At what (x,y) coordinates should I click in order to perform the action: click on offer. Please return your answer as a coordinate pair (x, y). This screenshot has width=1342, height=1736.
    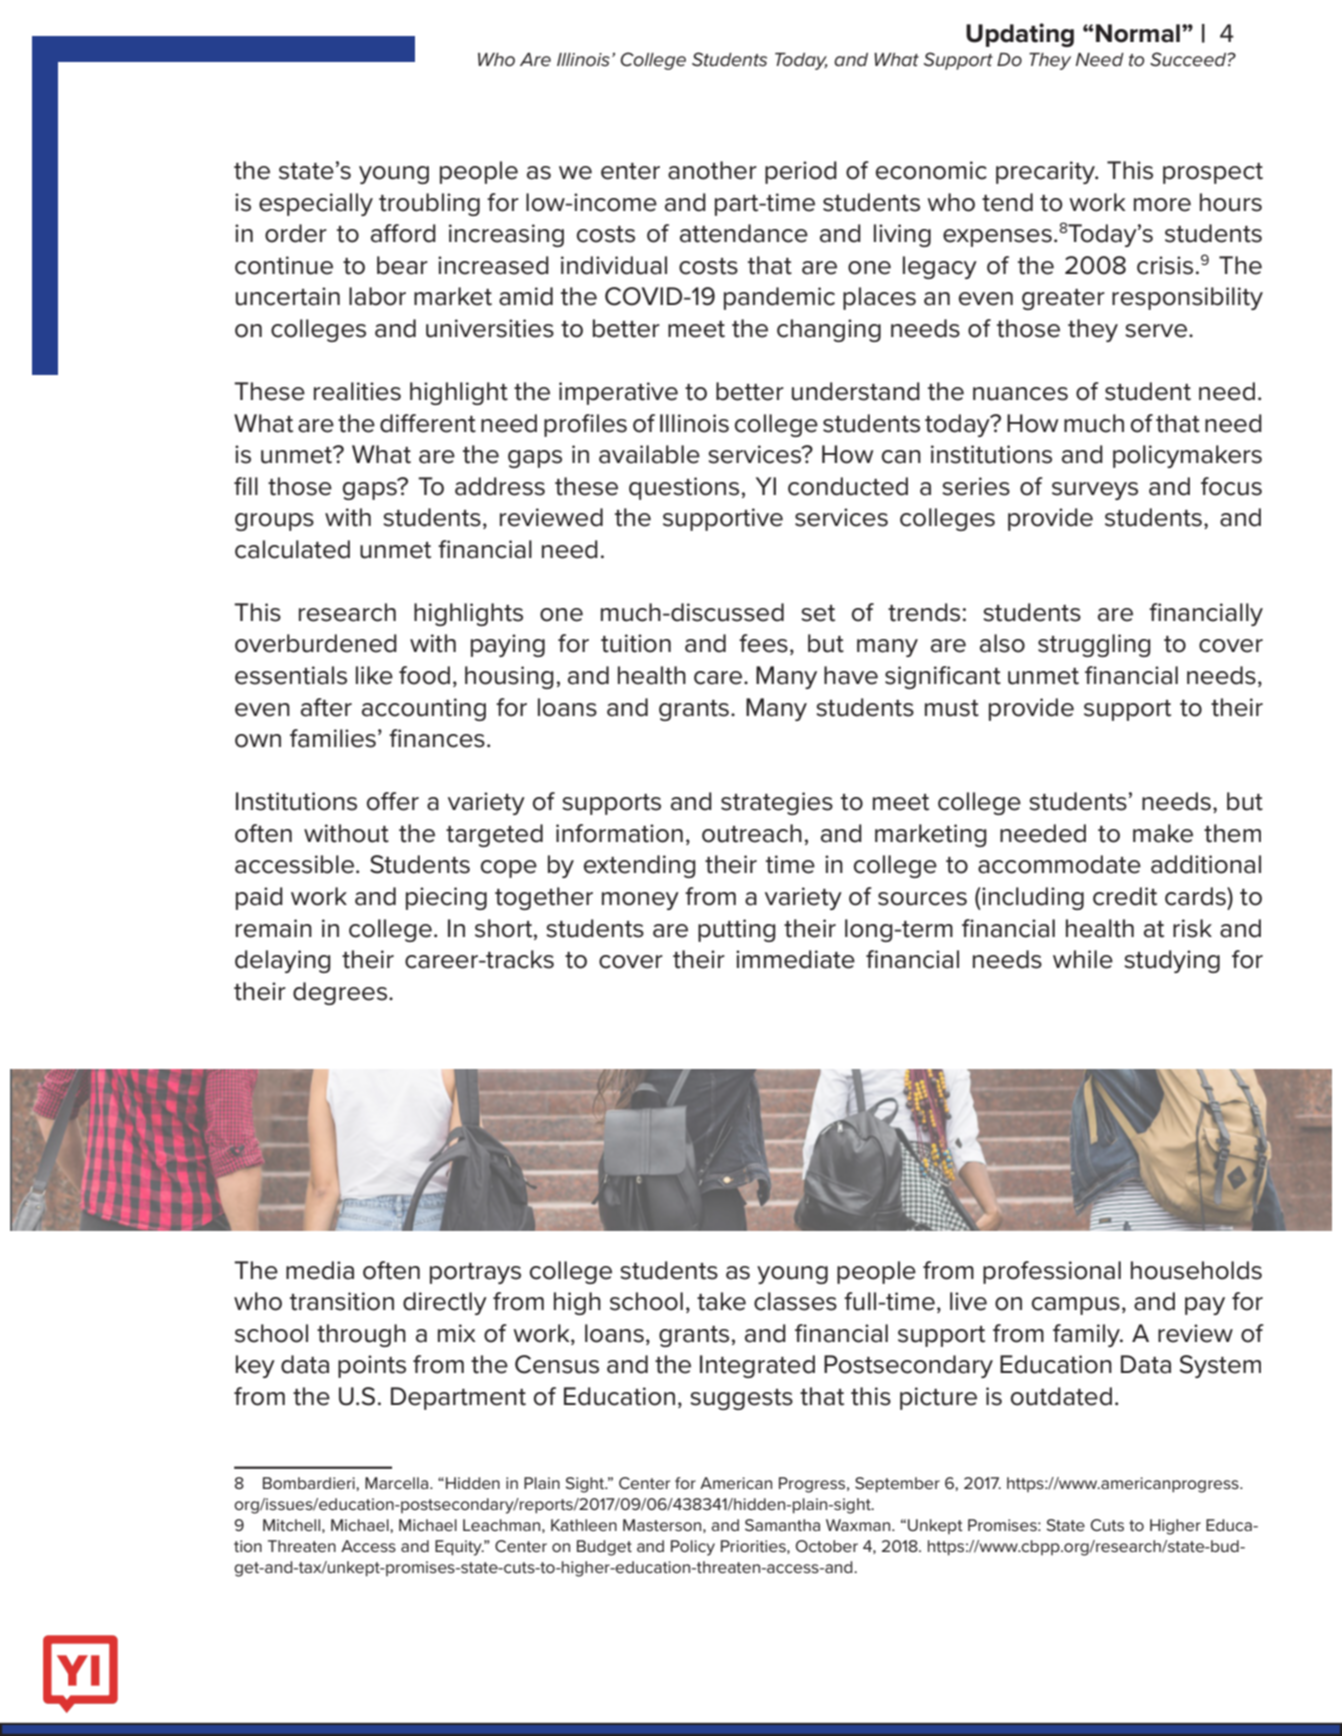
    Looking at the image, I should click on (393, 801).
